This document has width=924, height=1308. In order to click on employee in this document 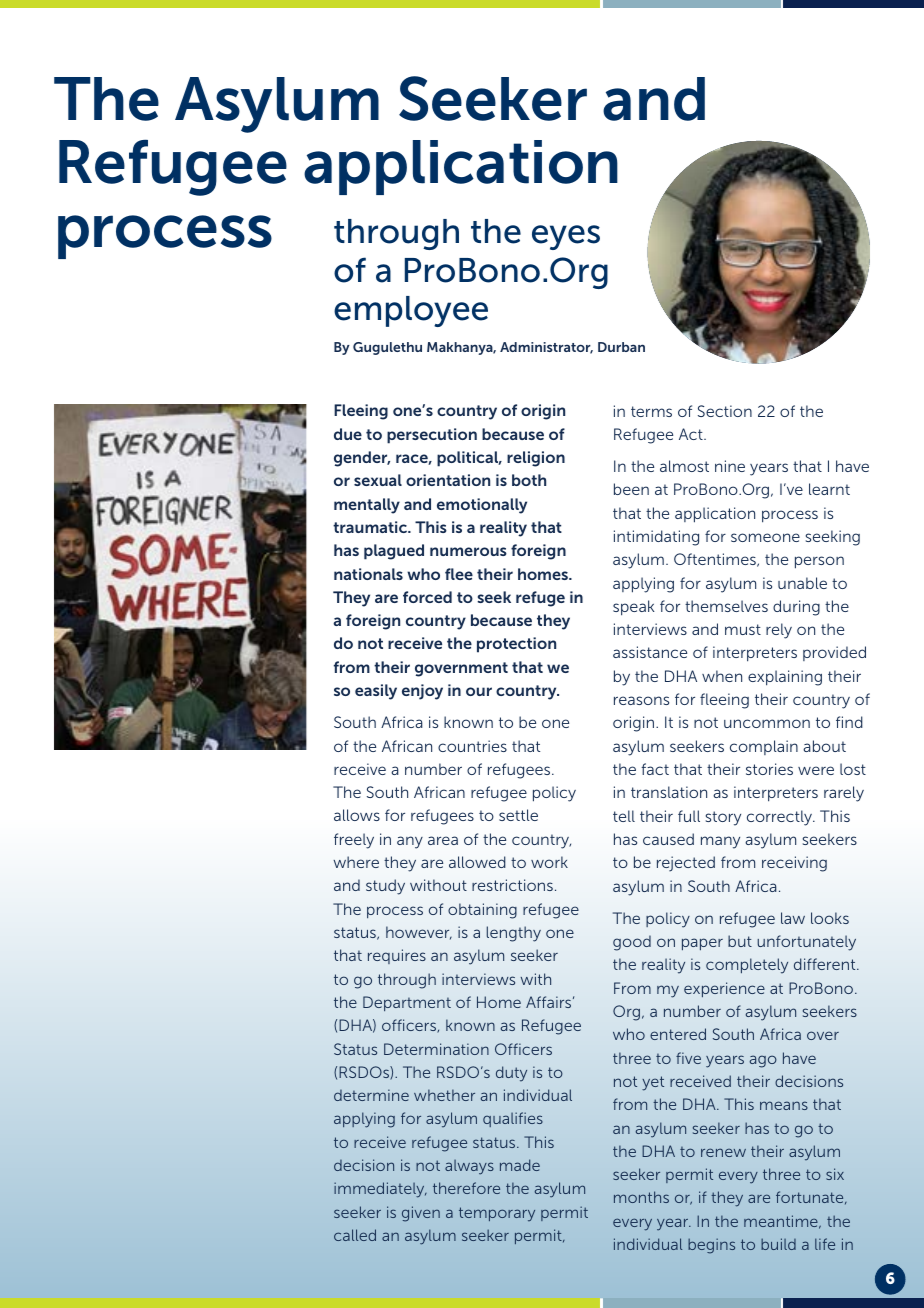, I will do `click(411, 311)`.
